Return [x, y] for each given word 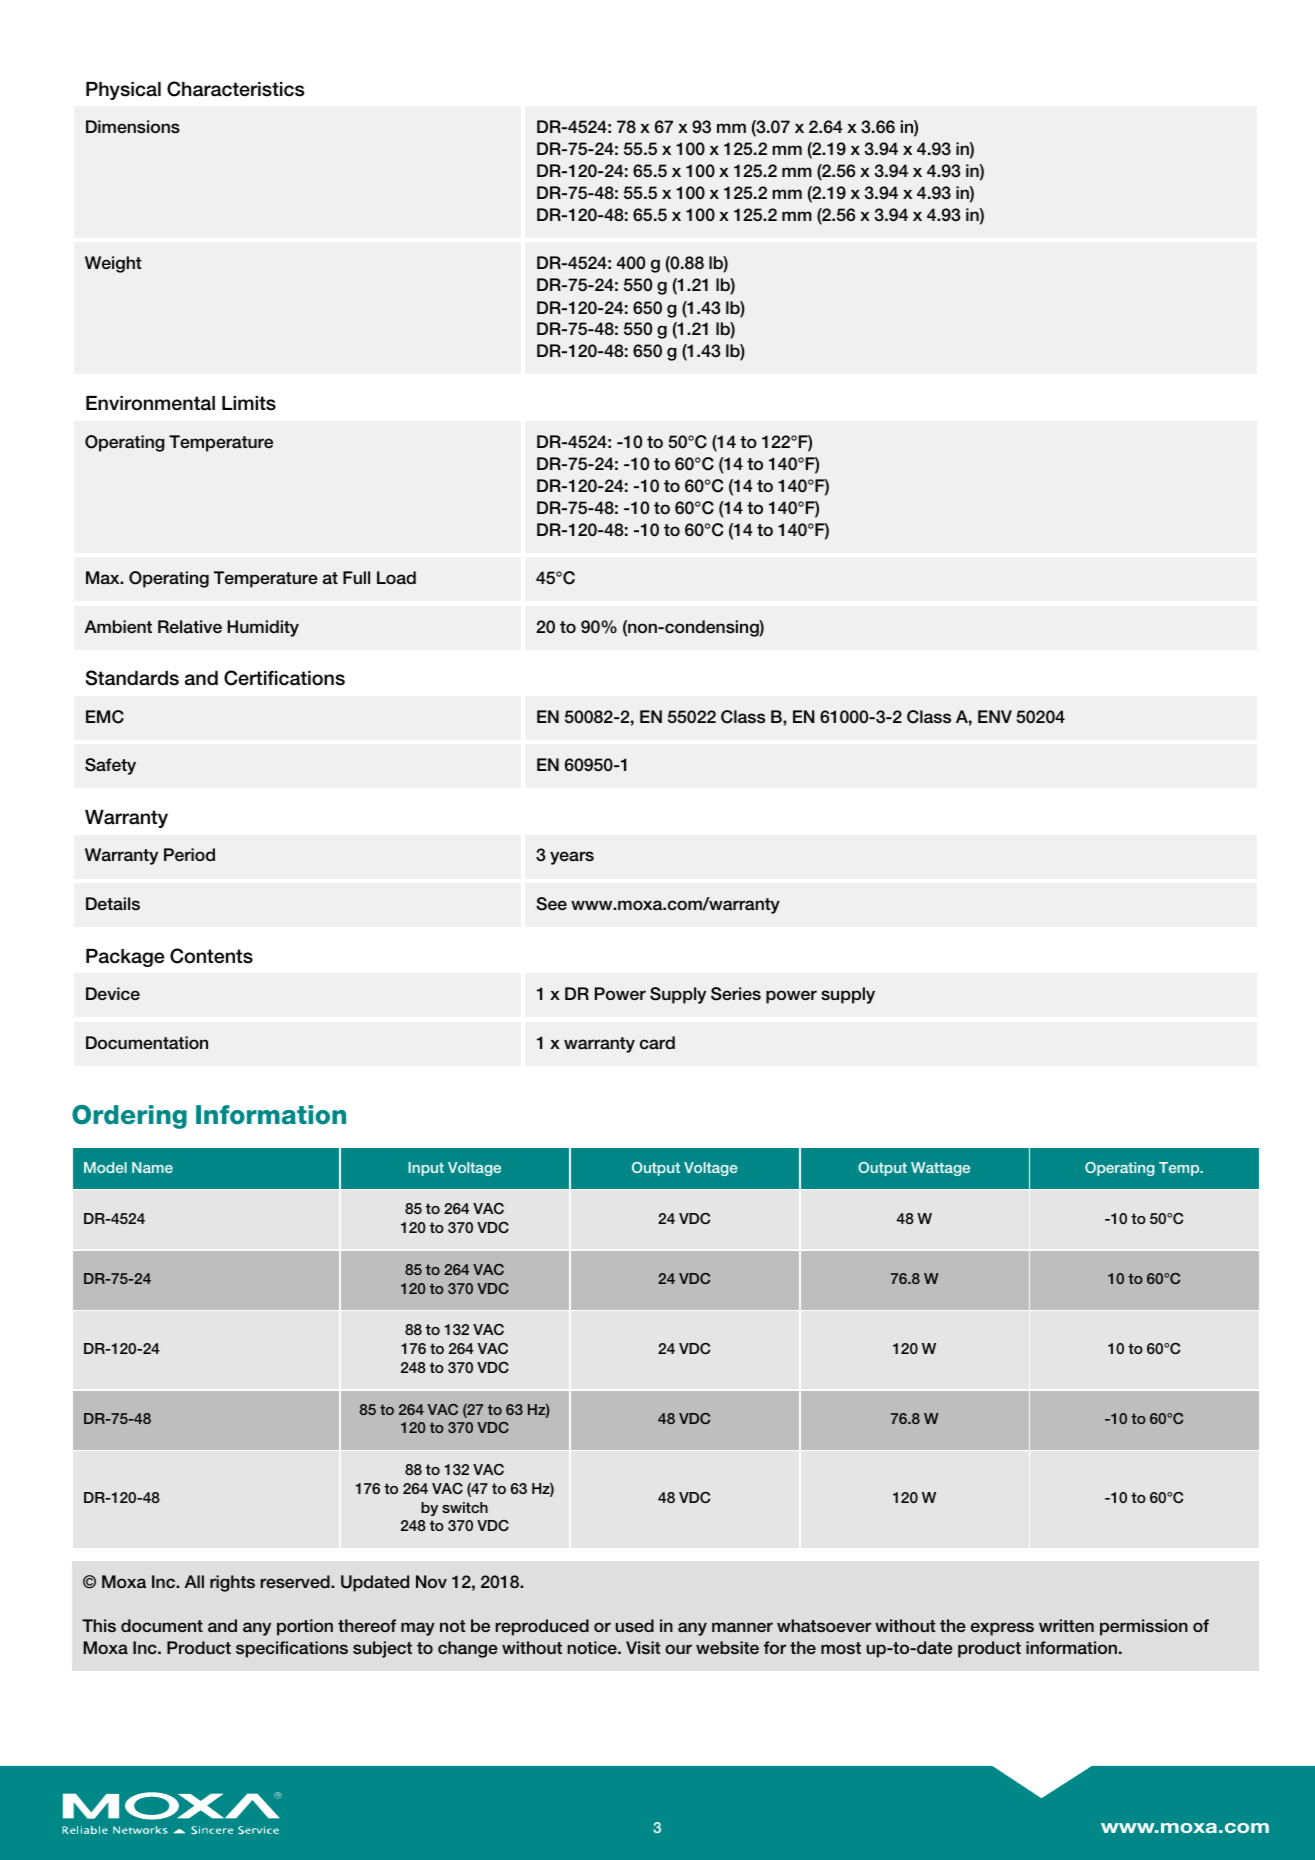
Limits [249, 403]
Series [736, 994]
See [551, 904]
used [635, 1626]
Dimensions [133, 127]
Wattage [940, 1169]
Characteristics [235, 89]
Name [152, 1167]
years [572, 858]
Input [426, 1169]
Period [189, 855]
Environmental [150, 403]
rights [232, 1583]
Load [396, 577]
